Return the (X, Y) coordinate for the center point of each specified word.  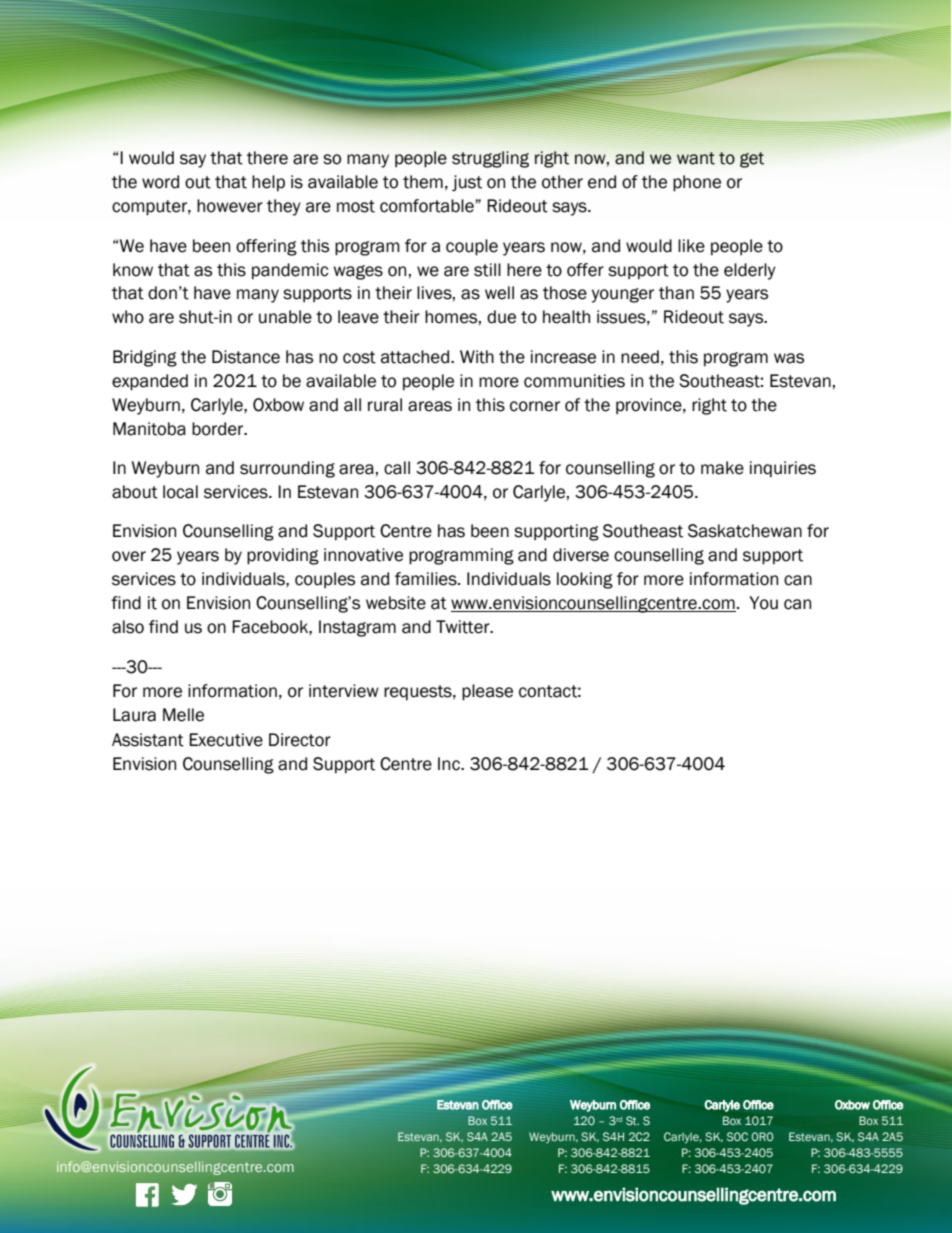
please (487, 692)
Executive (226, 740)
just (467, 183)
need (640, 357)
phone (697, 183)
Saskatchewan (745, 531)
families (427, 579)
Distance (246, 357)
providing (283, 556)
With (477, 357)
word (160, 182)
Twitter (464, 627)
